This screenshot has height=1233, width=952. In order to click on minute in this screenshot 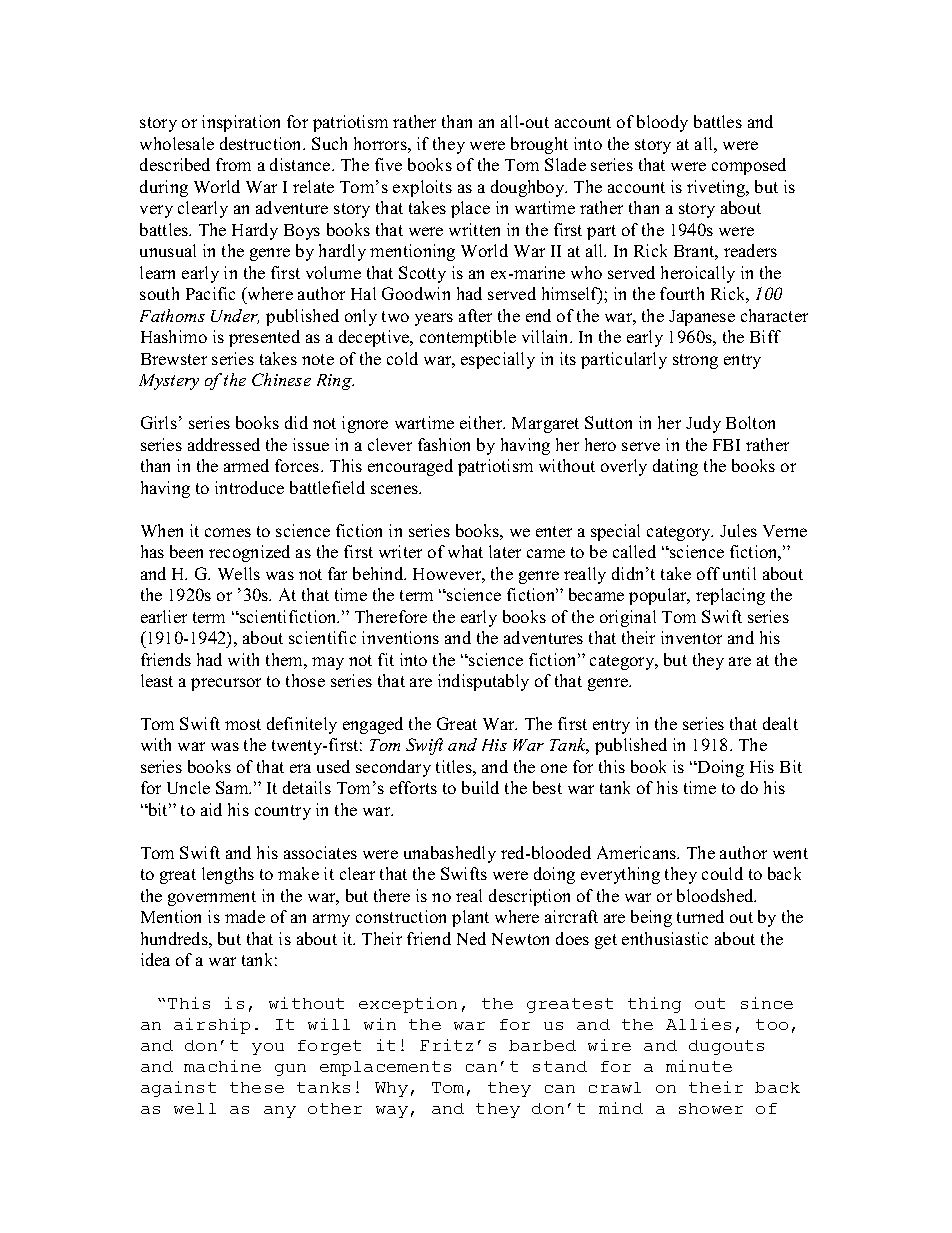, I will do `click(699, 1066)`.
